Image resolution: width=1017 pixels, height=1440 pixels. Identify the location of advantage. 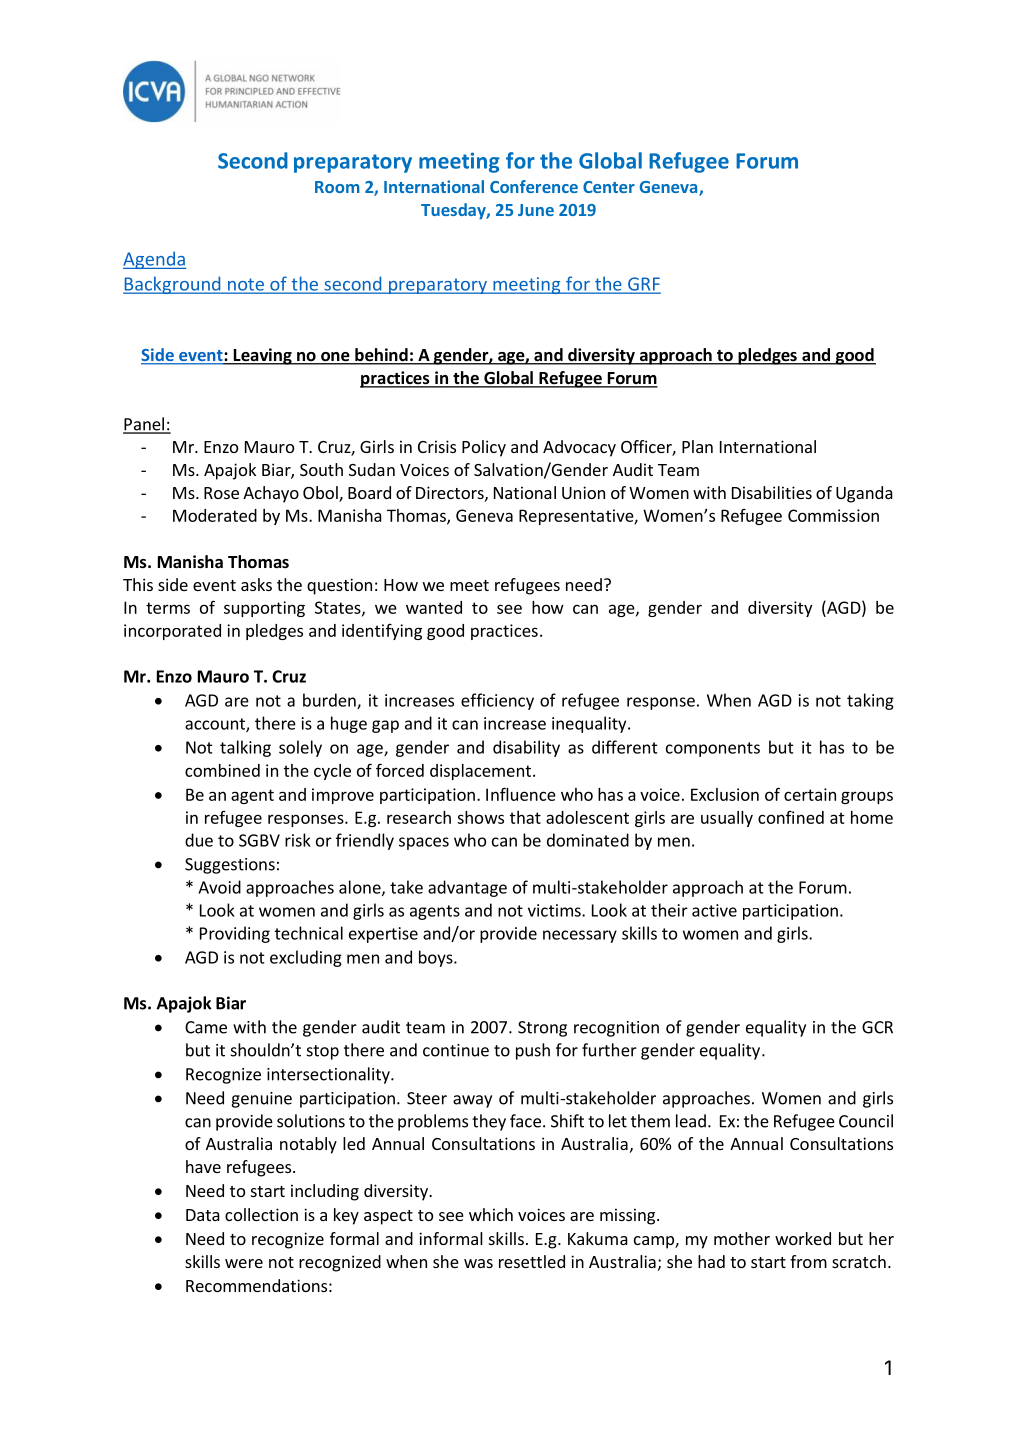
(467, 888).
